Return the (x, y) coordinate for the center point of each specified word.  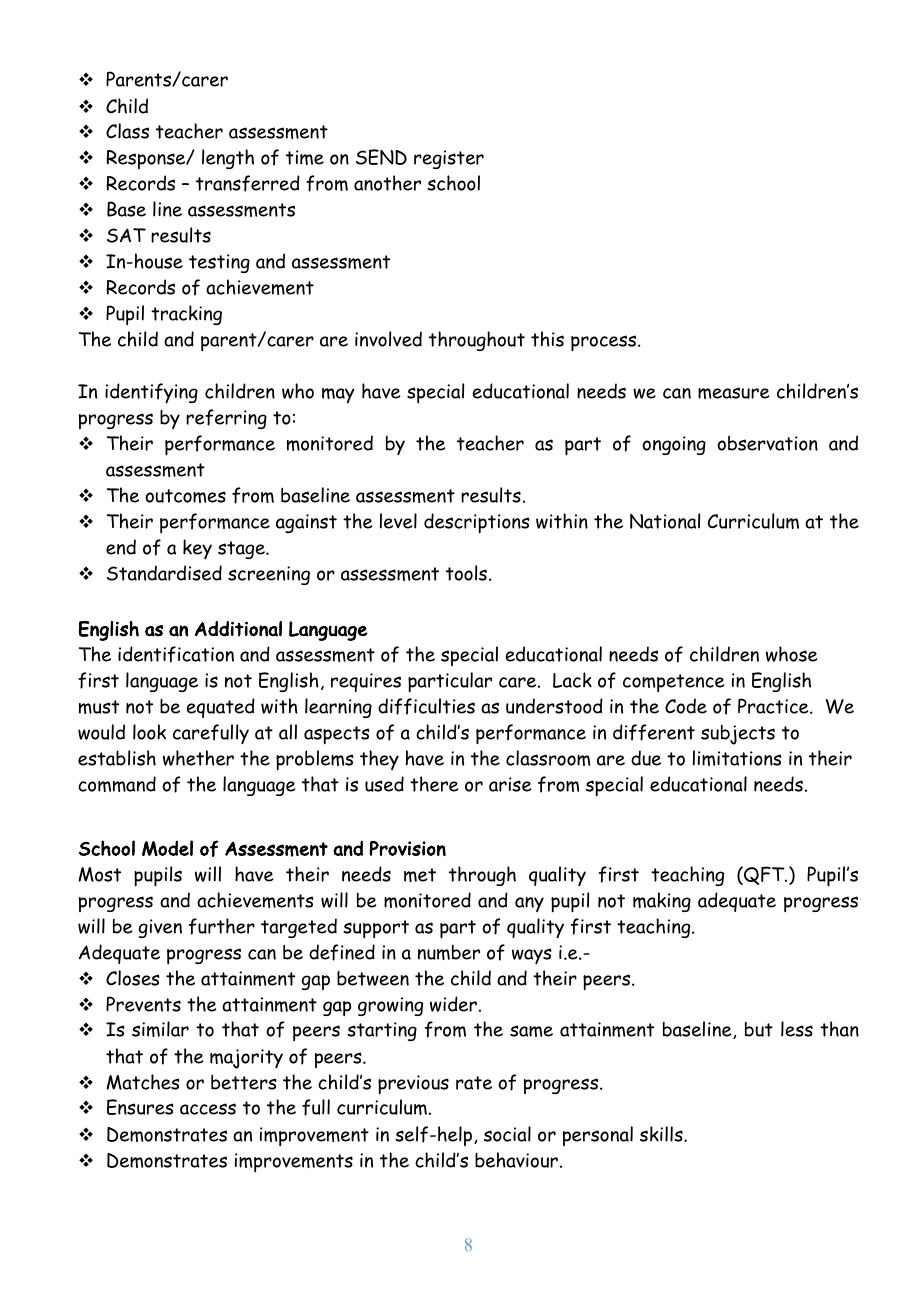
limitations (737, 758)
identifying (151, 393)
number (449, 952)
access (208, 1109)
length (228, 159)
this (547, 339)
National (665, 521)
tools (466, 573)
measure (734, 393)
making (662, 902)
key (197, 549)
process (605, 343)
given (160, 928)
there (434, 784)
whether (198, 758)
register (449, 159)
